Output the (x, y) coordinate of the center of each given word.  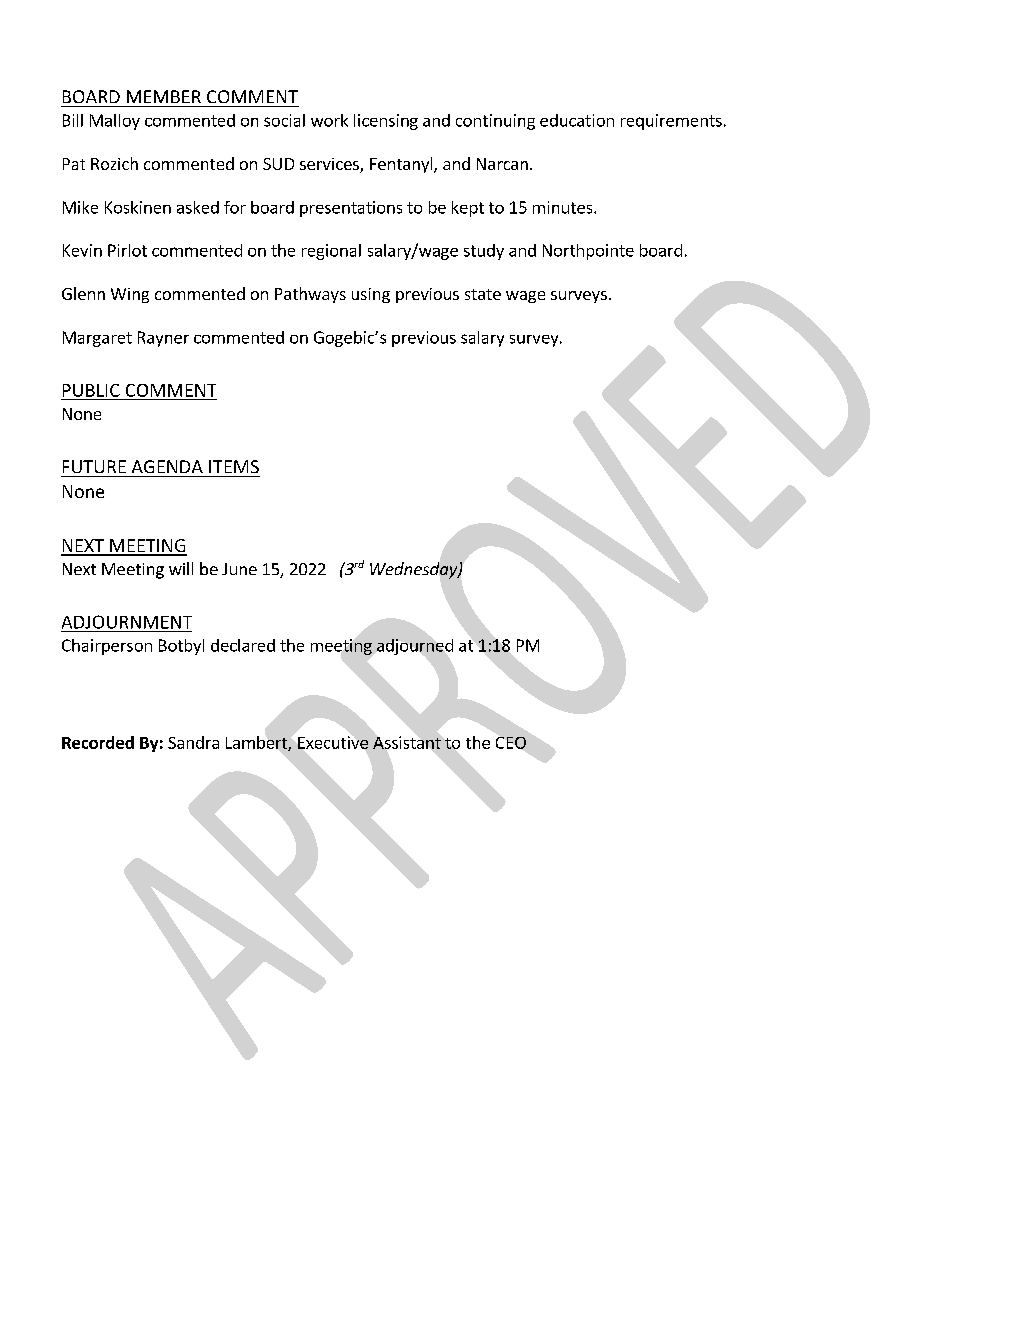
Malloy (115, 122)
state (483, 294)
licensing (386, 122)
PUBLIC (91, 390)
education (577, 120)
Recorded (98, 742)
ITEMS (234, 466)
